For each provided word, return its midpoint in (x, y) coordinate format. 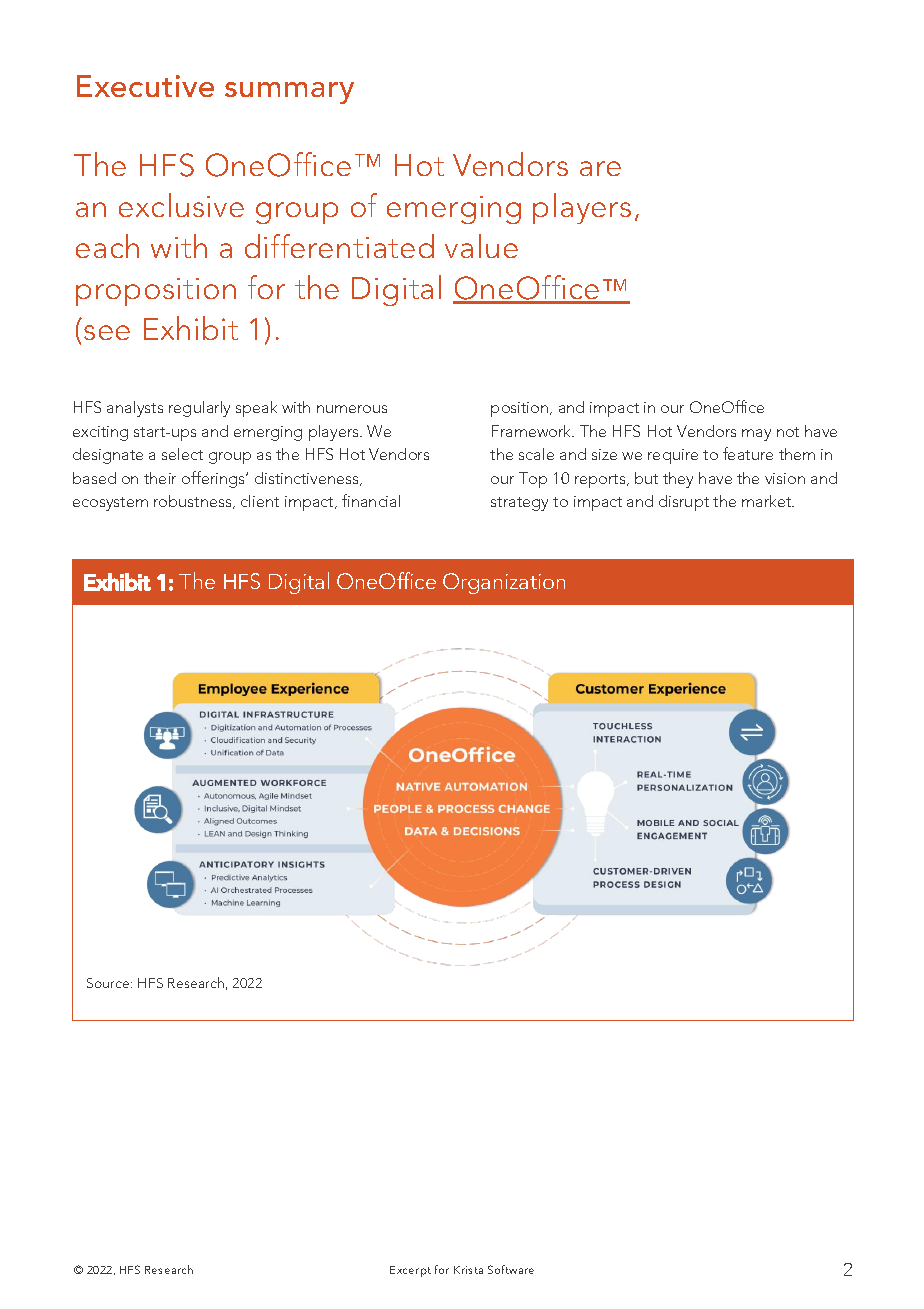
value (481, 246)
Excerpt (410, 1271)
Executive (145, 86)
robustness (194, 502)
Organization (504, 583)
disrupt (684, 503)
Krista (468, 1270)
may (756, 435)
